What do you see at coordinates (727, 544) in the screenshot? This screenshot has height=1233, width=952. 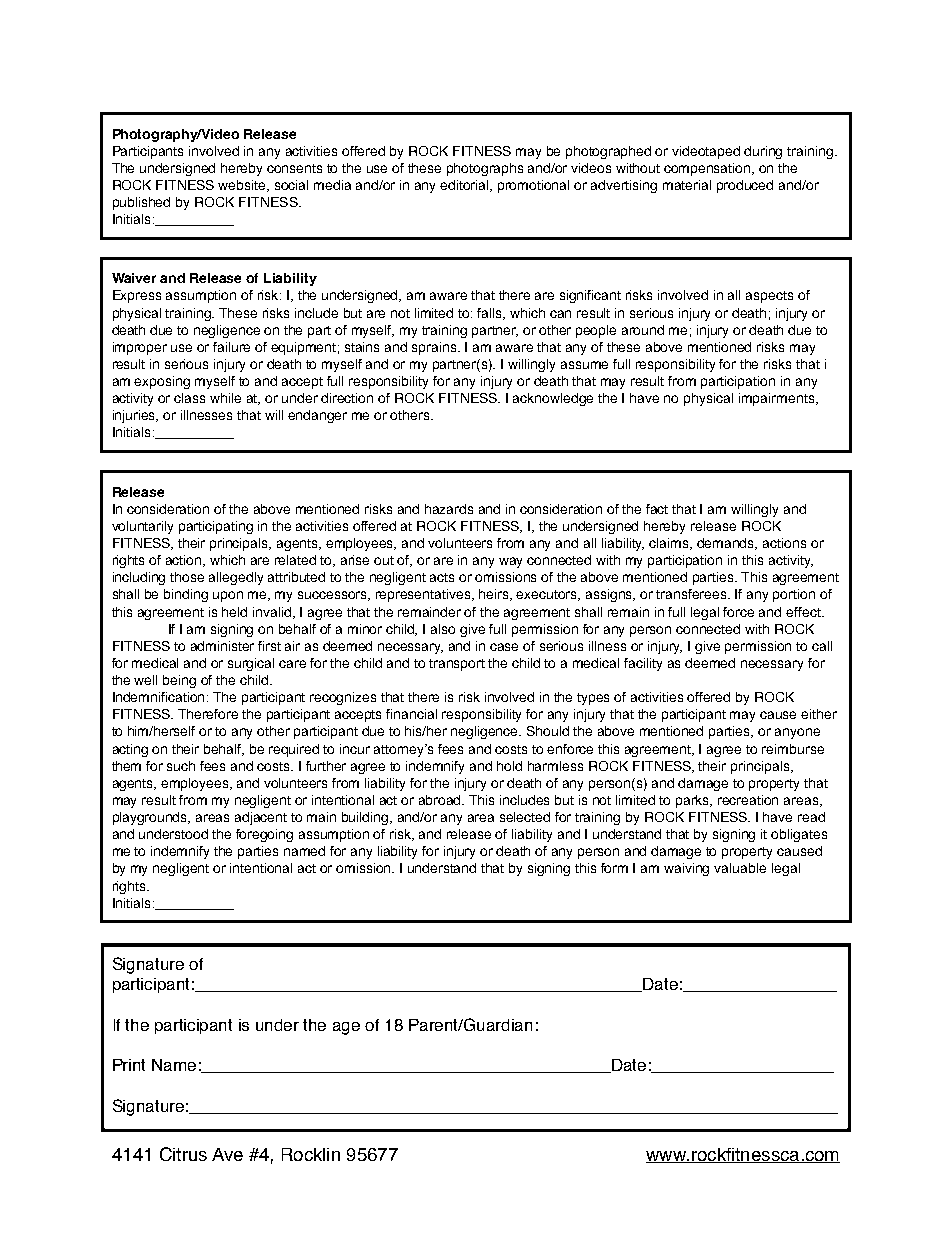 I see `demands` at bounding box center [727, 544].
